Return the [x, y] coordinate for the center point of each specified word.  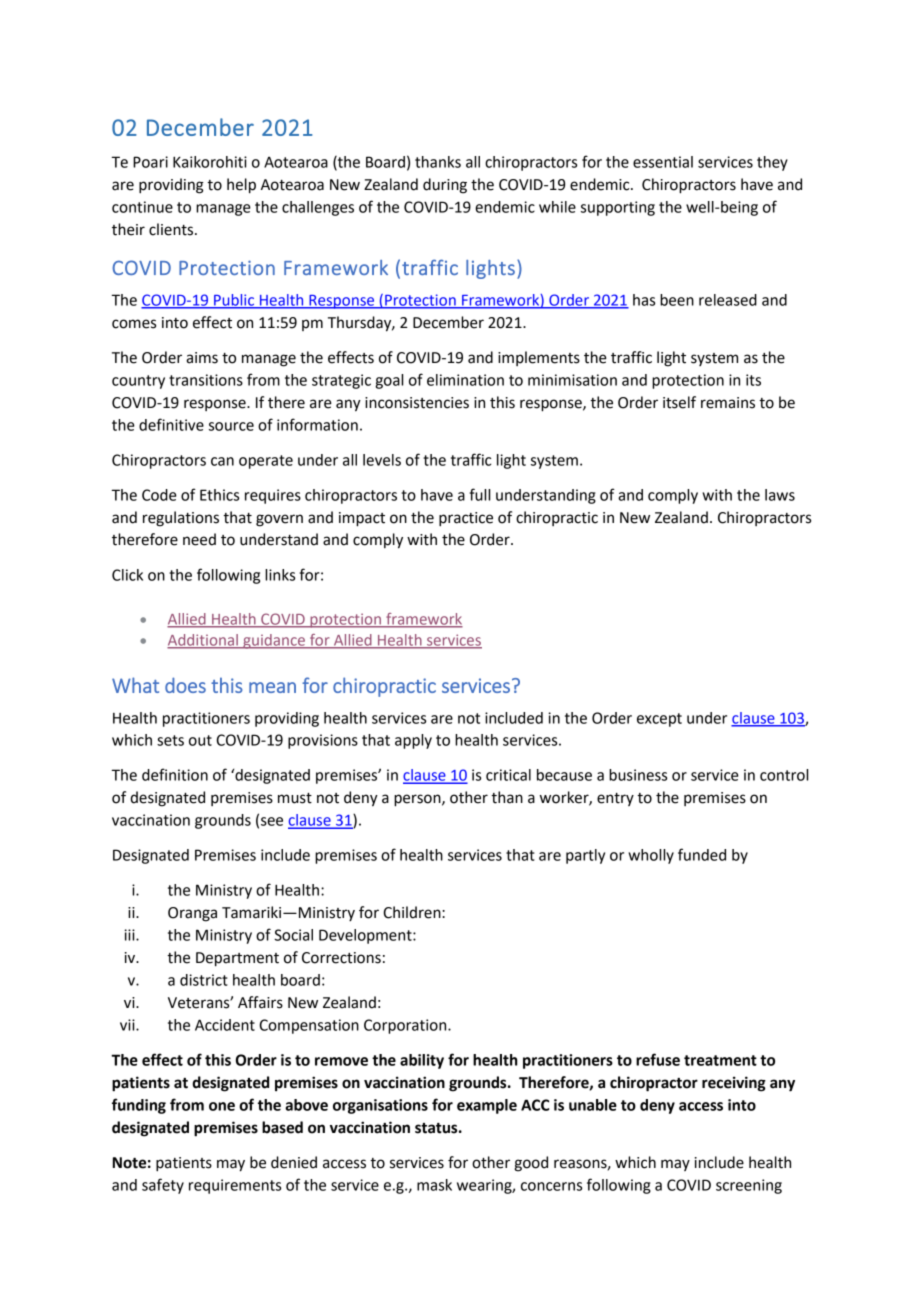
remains [728, 403]
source [231, 426]
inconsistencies [417, 403]
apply [413, 741]
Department [237, 959]
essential [663, 162]
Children [413, 912]
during [445, 186]
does [185, 685]
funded [702, 854]
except [659, 720]
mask [434, 1185]
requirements [235, 1186]
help [241, 186]
